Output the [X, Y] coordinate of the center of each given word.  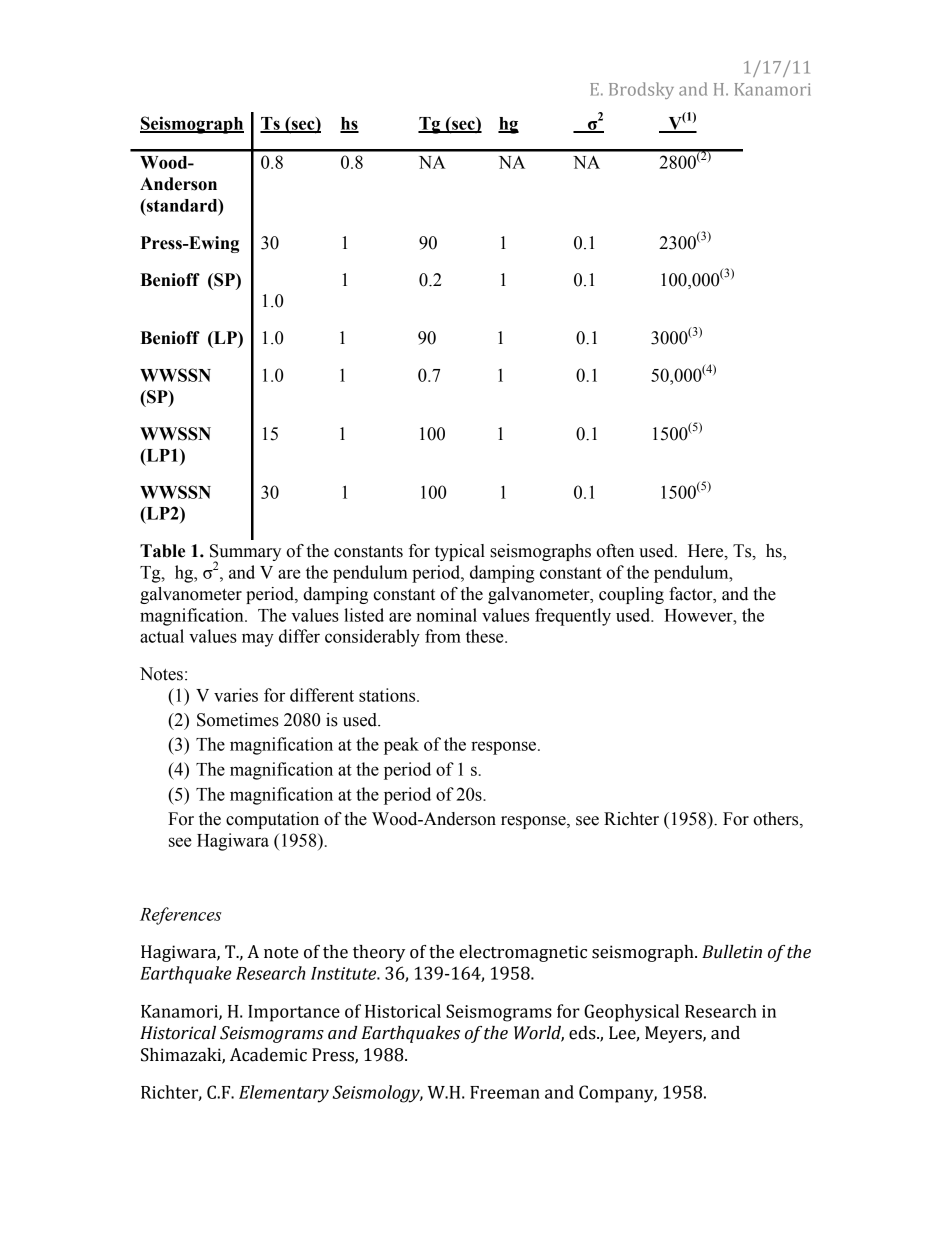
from [443, 636]
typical [460, 552]
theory [379, 953]
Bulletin [732, 952]
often [615, 551]
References [180, 916]
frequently [573, 617]
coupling [631, 595]
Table [162, 551]
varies [236, 695]
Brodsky [641, 90]
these [486, 636]
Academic [268, 1055]
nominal [446, 615]
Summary [245, 554]
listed [364, 615]
